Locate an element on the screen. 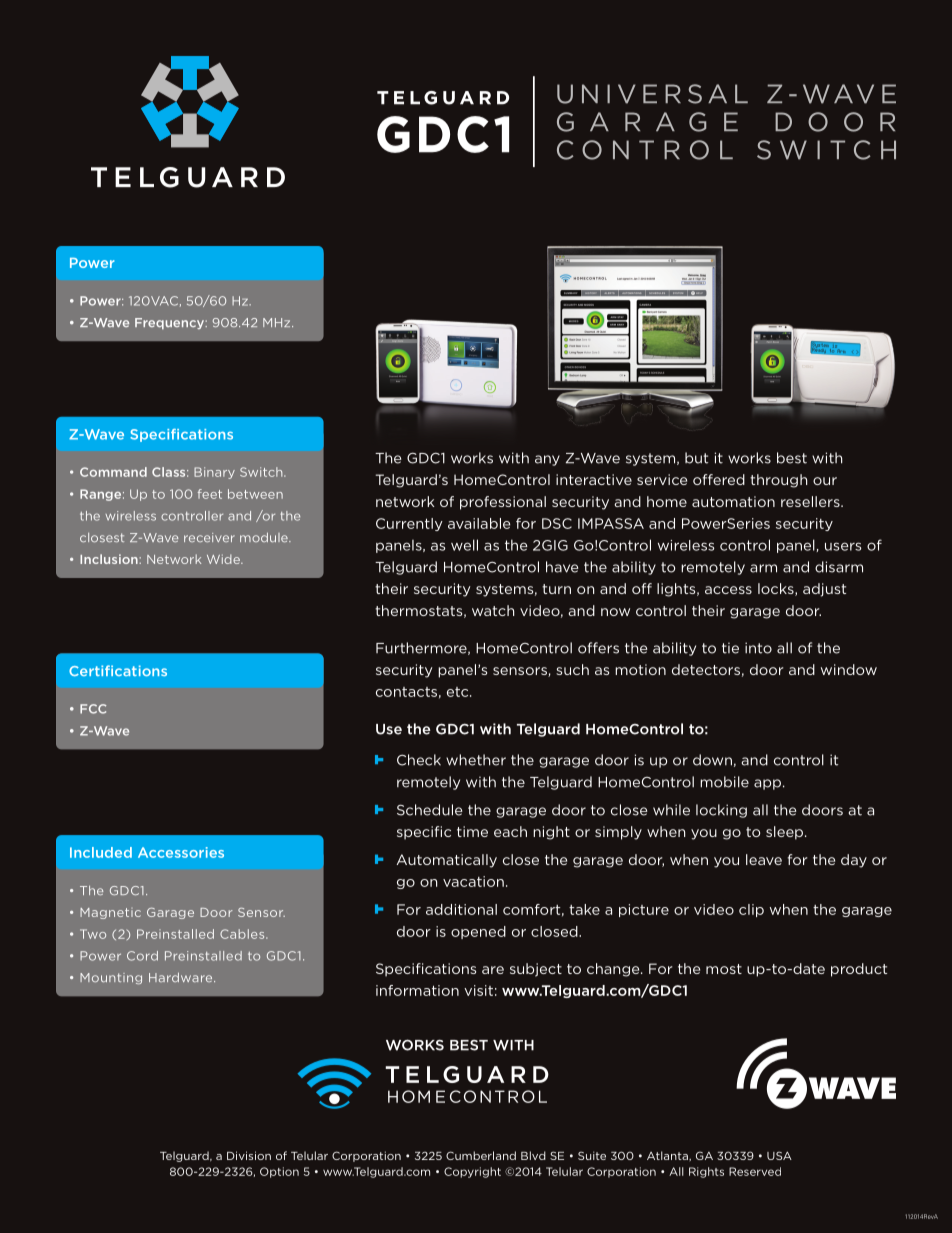  Cumberland is located at coordinates (481, 1155).
